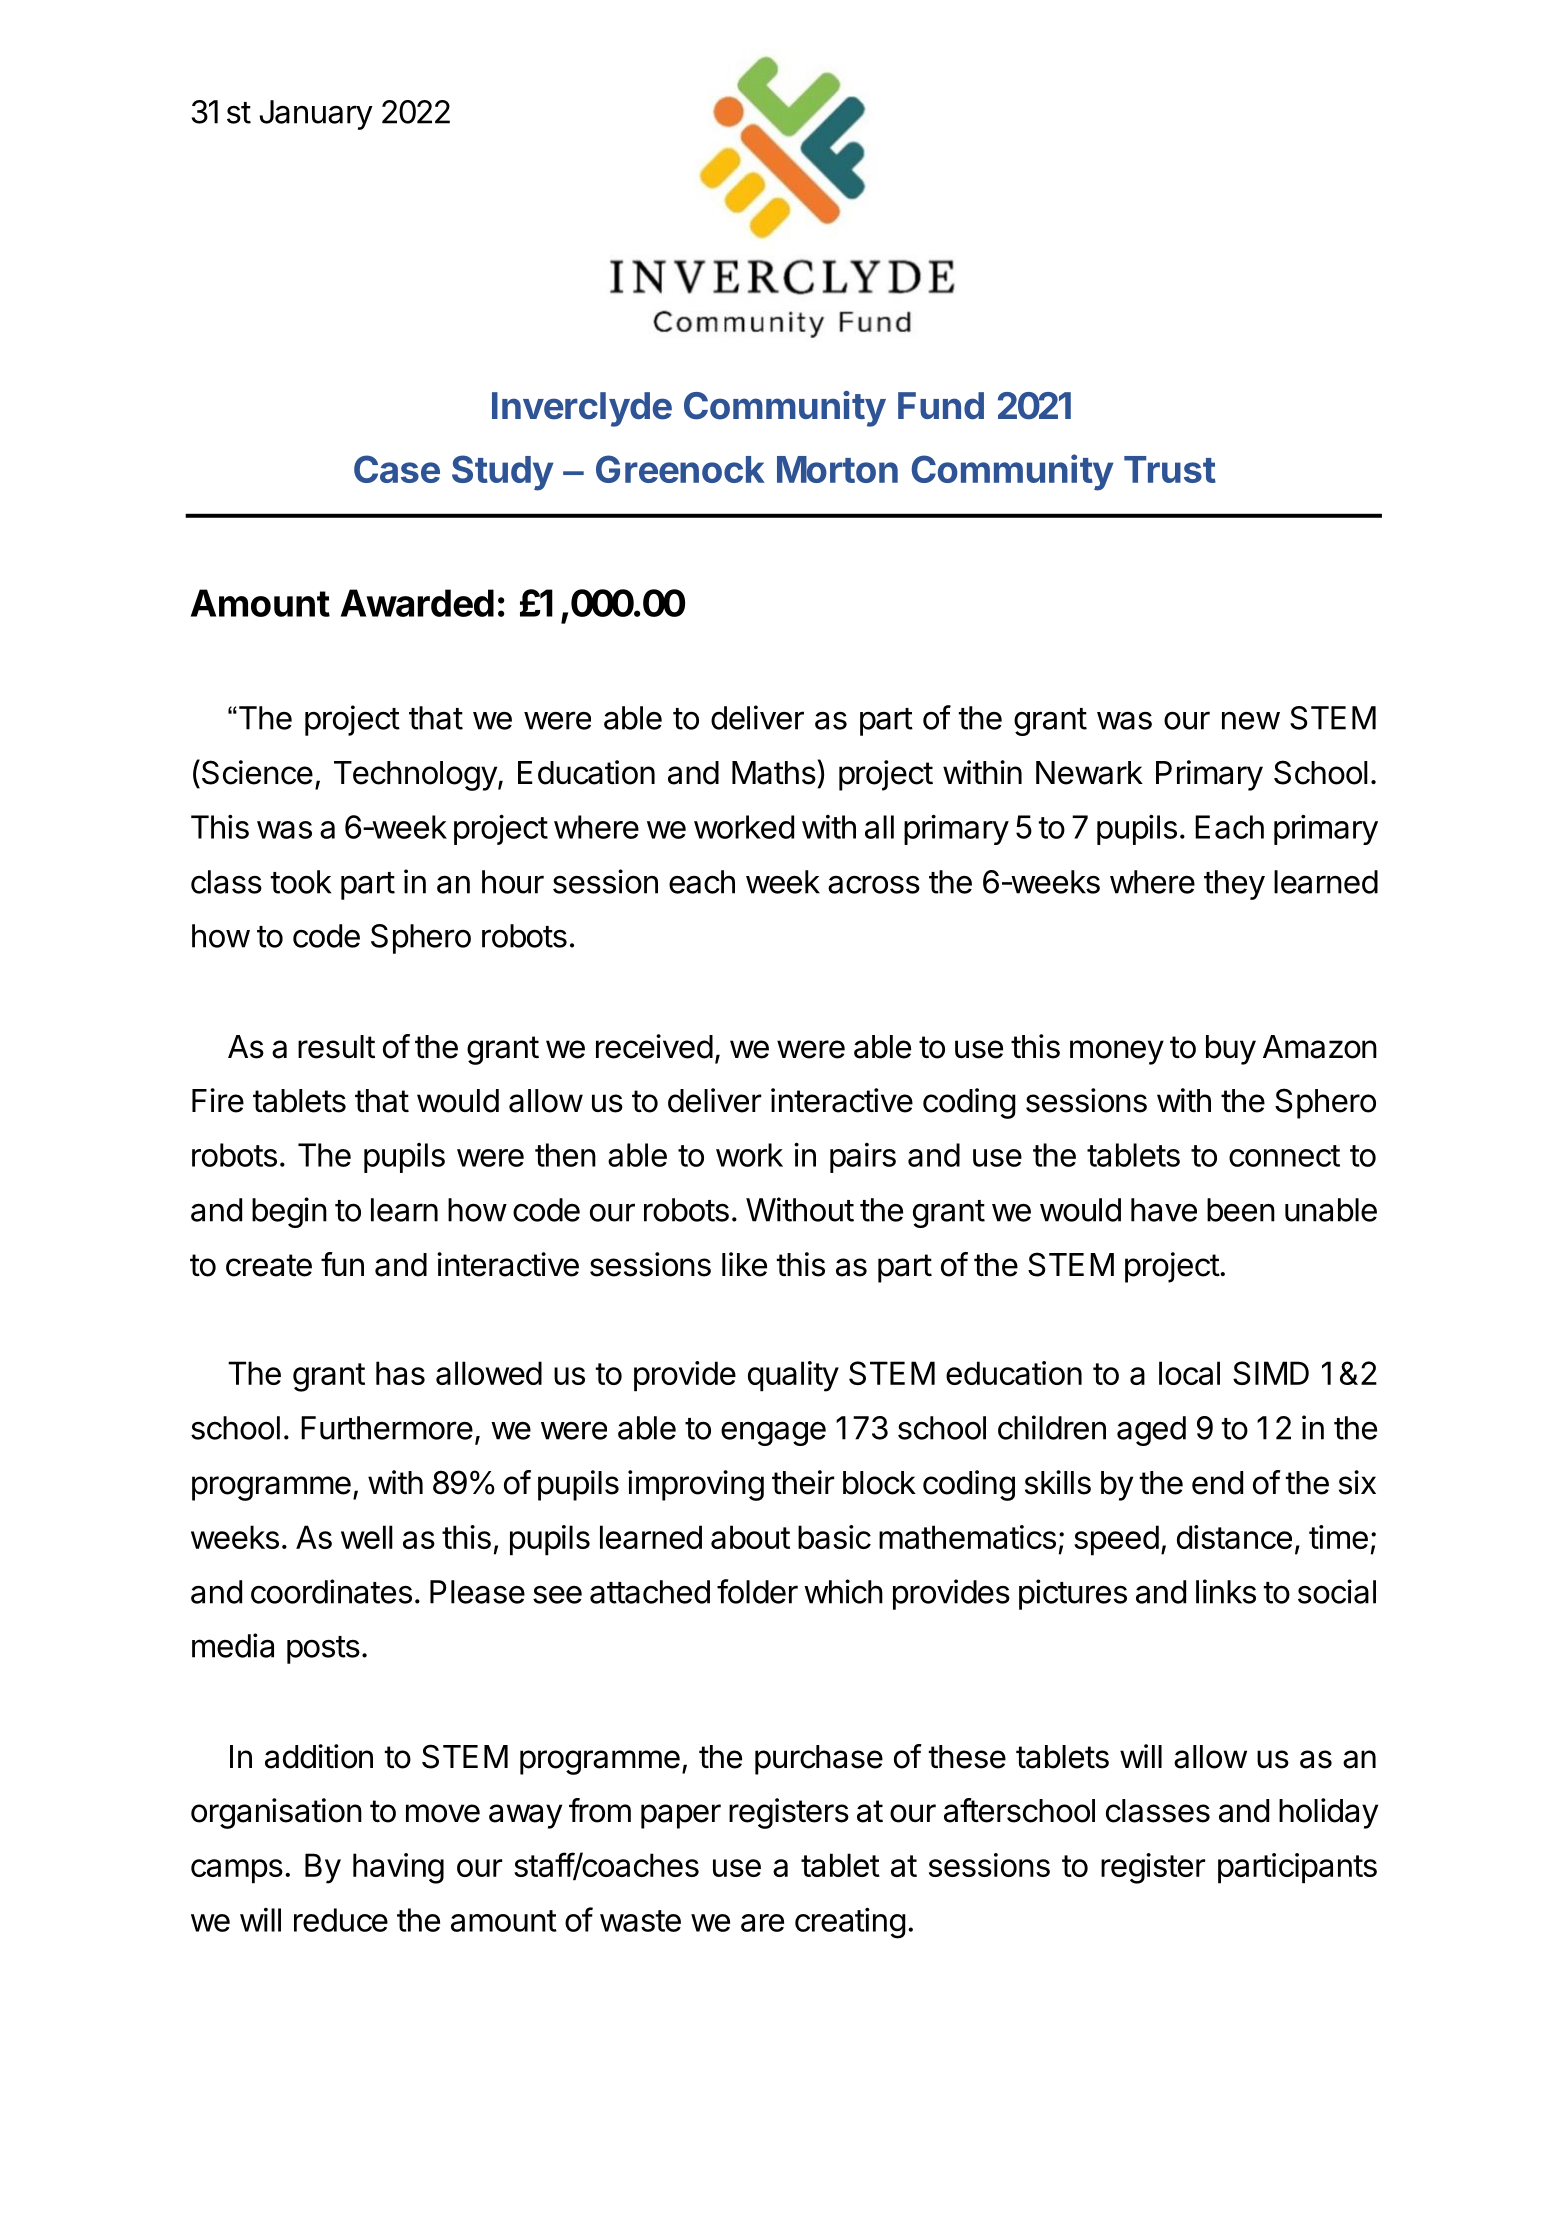 The height and width of the screenshot is (2218, 1567). I want to click on holiday, so click(1328, 1813).
